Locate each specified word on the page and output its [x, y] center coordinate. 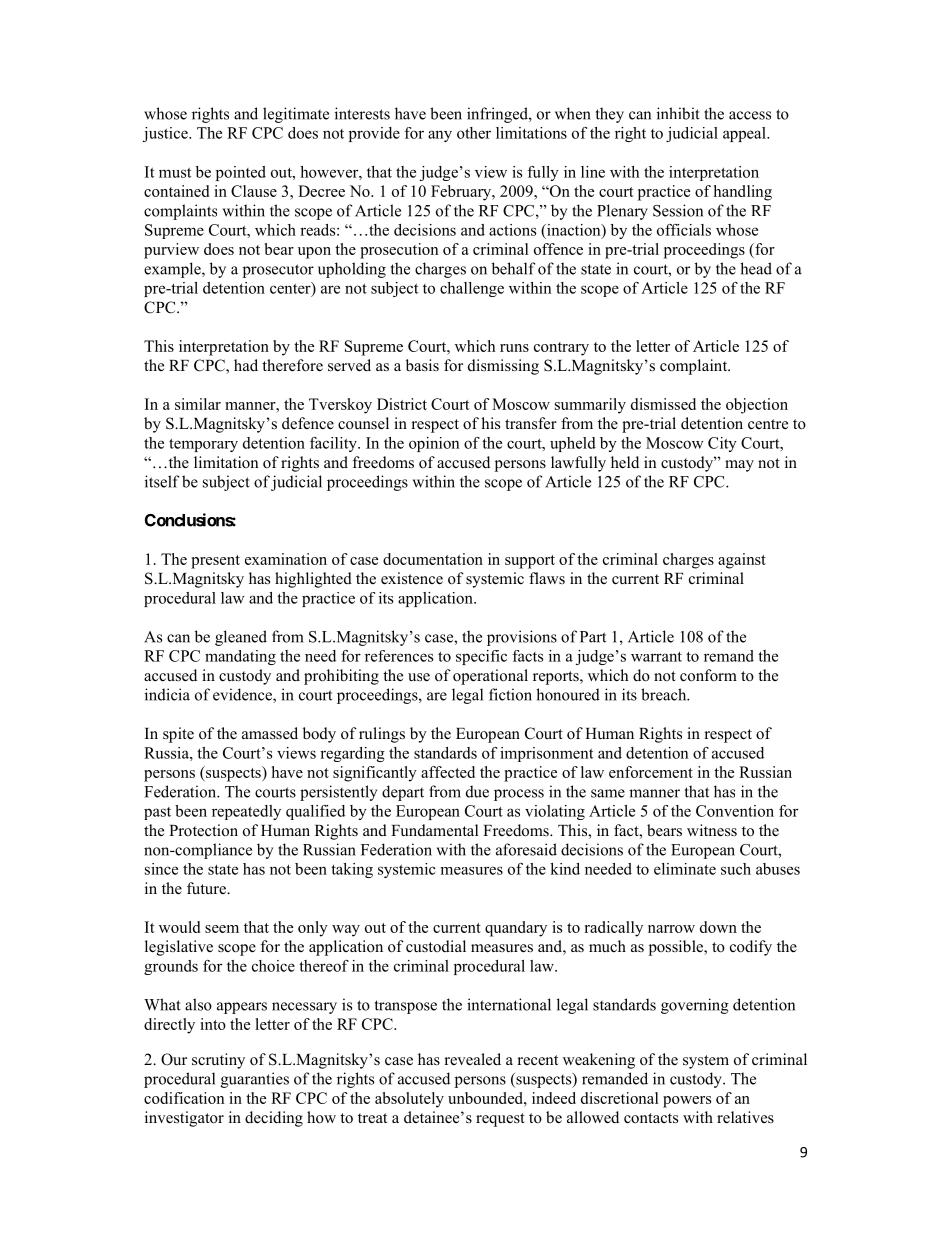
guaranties [255, 1080]
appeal [745, 134]
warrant [656, 656]
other [474, 133]
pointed [241, 173]
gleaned [241, 638]
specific [481, 657]
